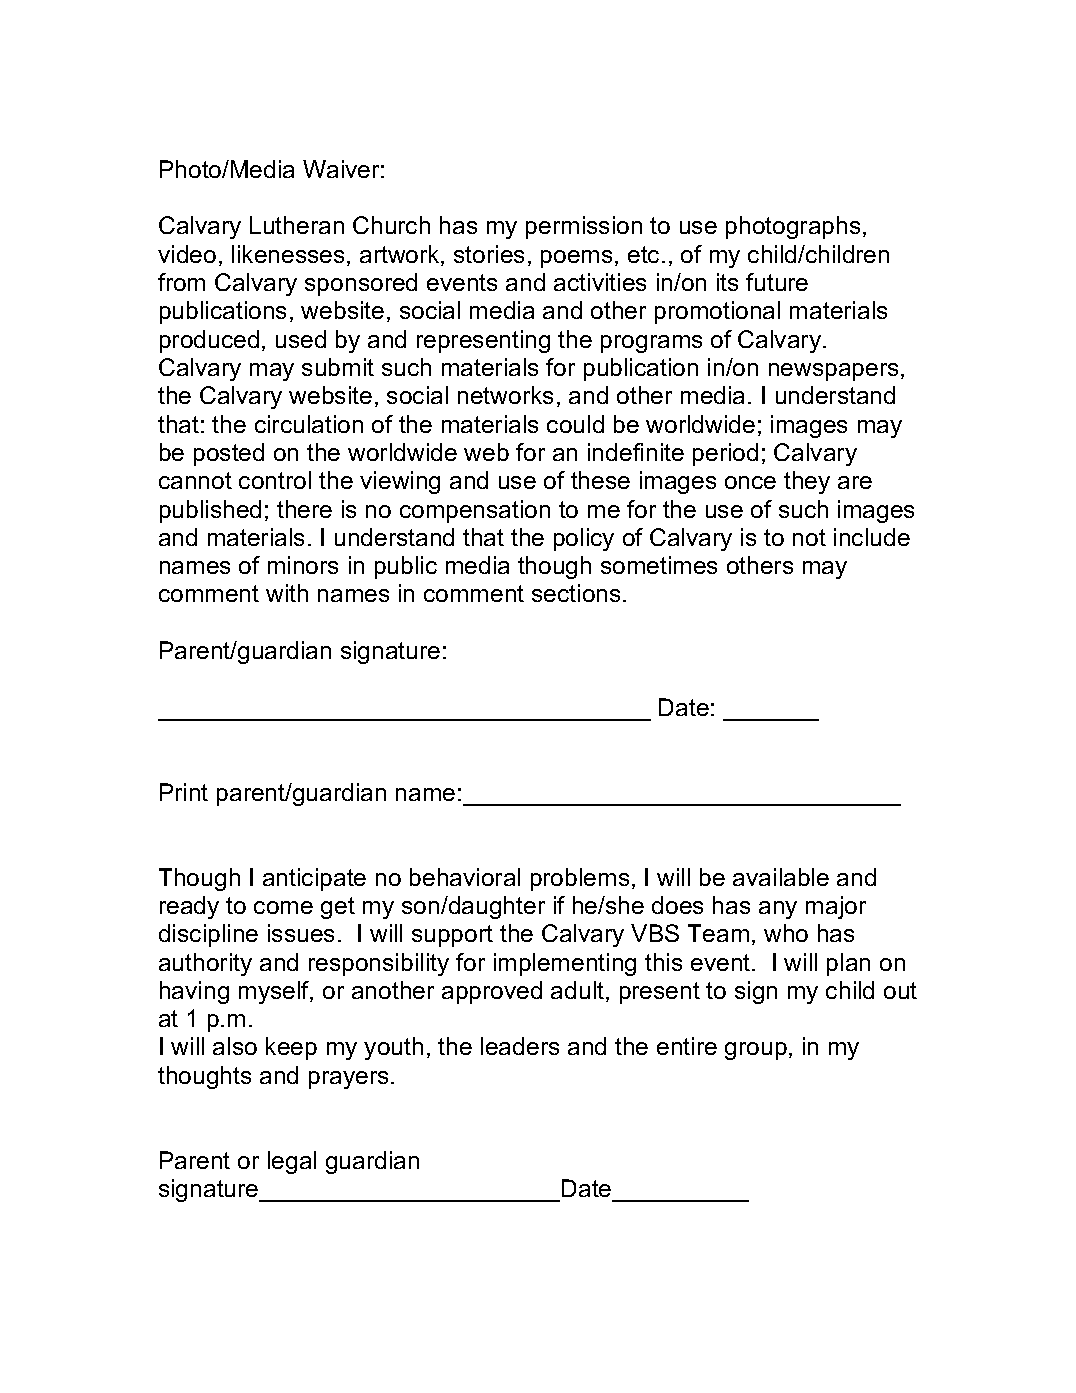 Image resolution: width=1076 pixels, height=1393 pixels. I want to click on legal, so click(292, 1162).
